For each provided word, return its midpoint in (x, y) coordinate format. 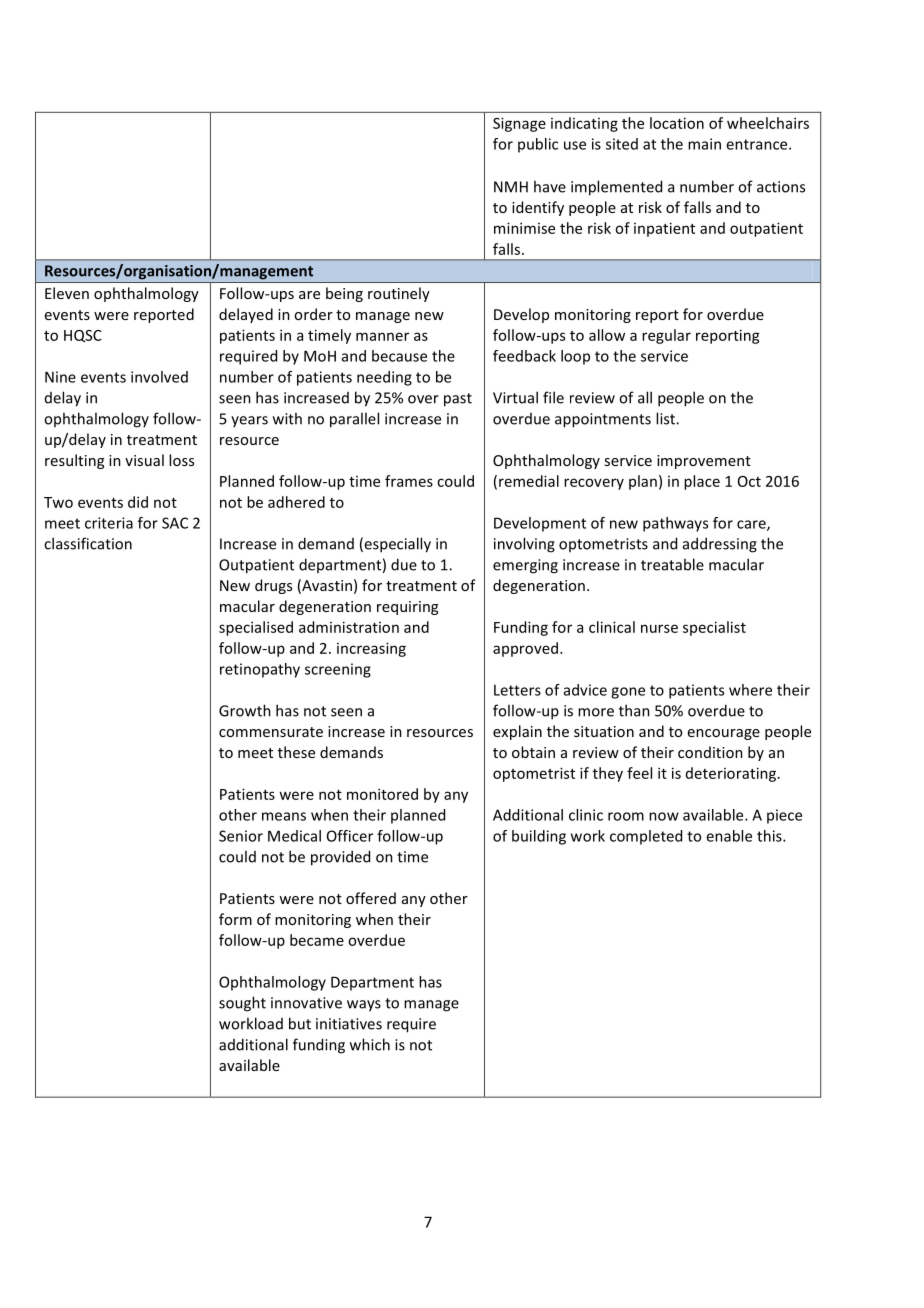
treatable (672, 564)
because (399, 356)
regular (666, 336)
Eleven (67, 293)
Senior (241, 836)
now (664, 816)
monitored (382, 794)
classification (88, 543)
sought (242, 1004)
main (704, 144)
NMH (511, 187)
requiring (407, 608)
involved (159, 377)
